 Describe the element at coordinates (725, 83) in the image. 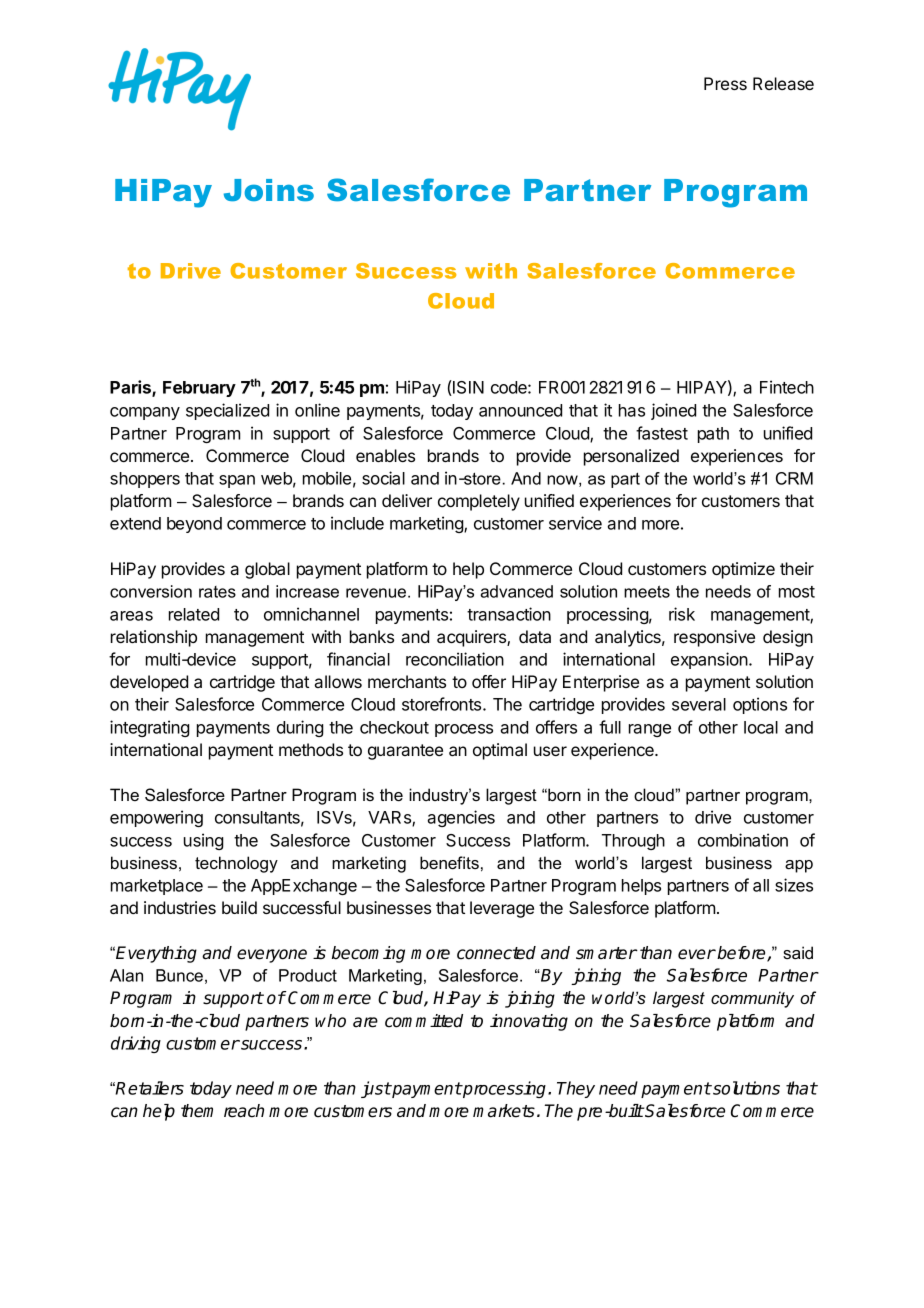

I see `Press` at that location.
